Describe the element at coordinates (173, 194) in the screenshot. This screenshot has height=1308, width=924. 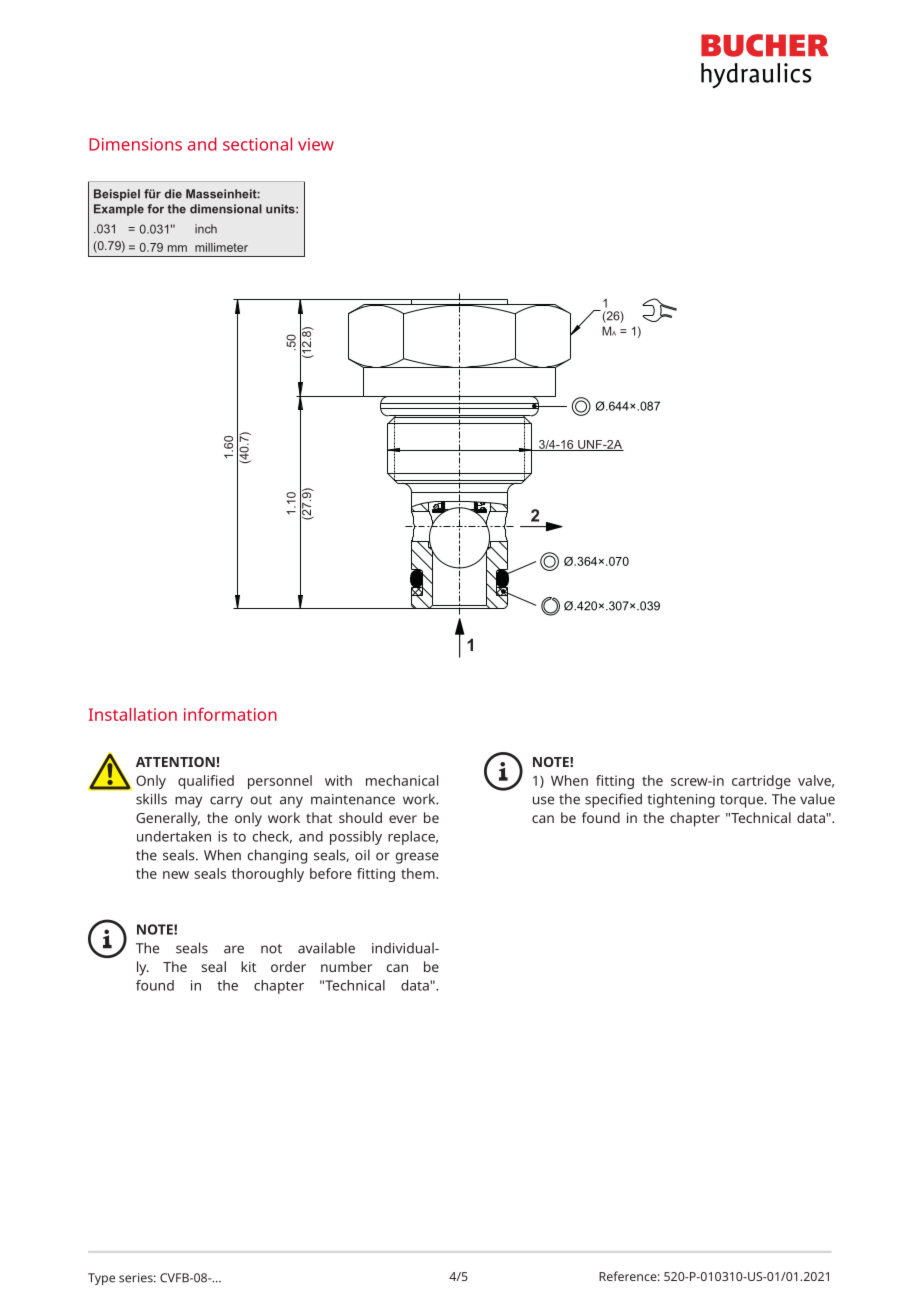
I see `die` at that location.
